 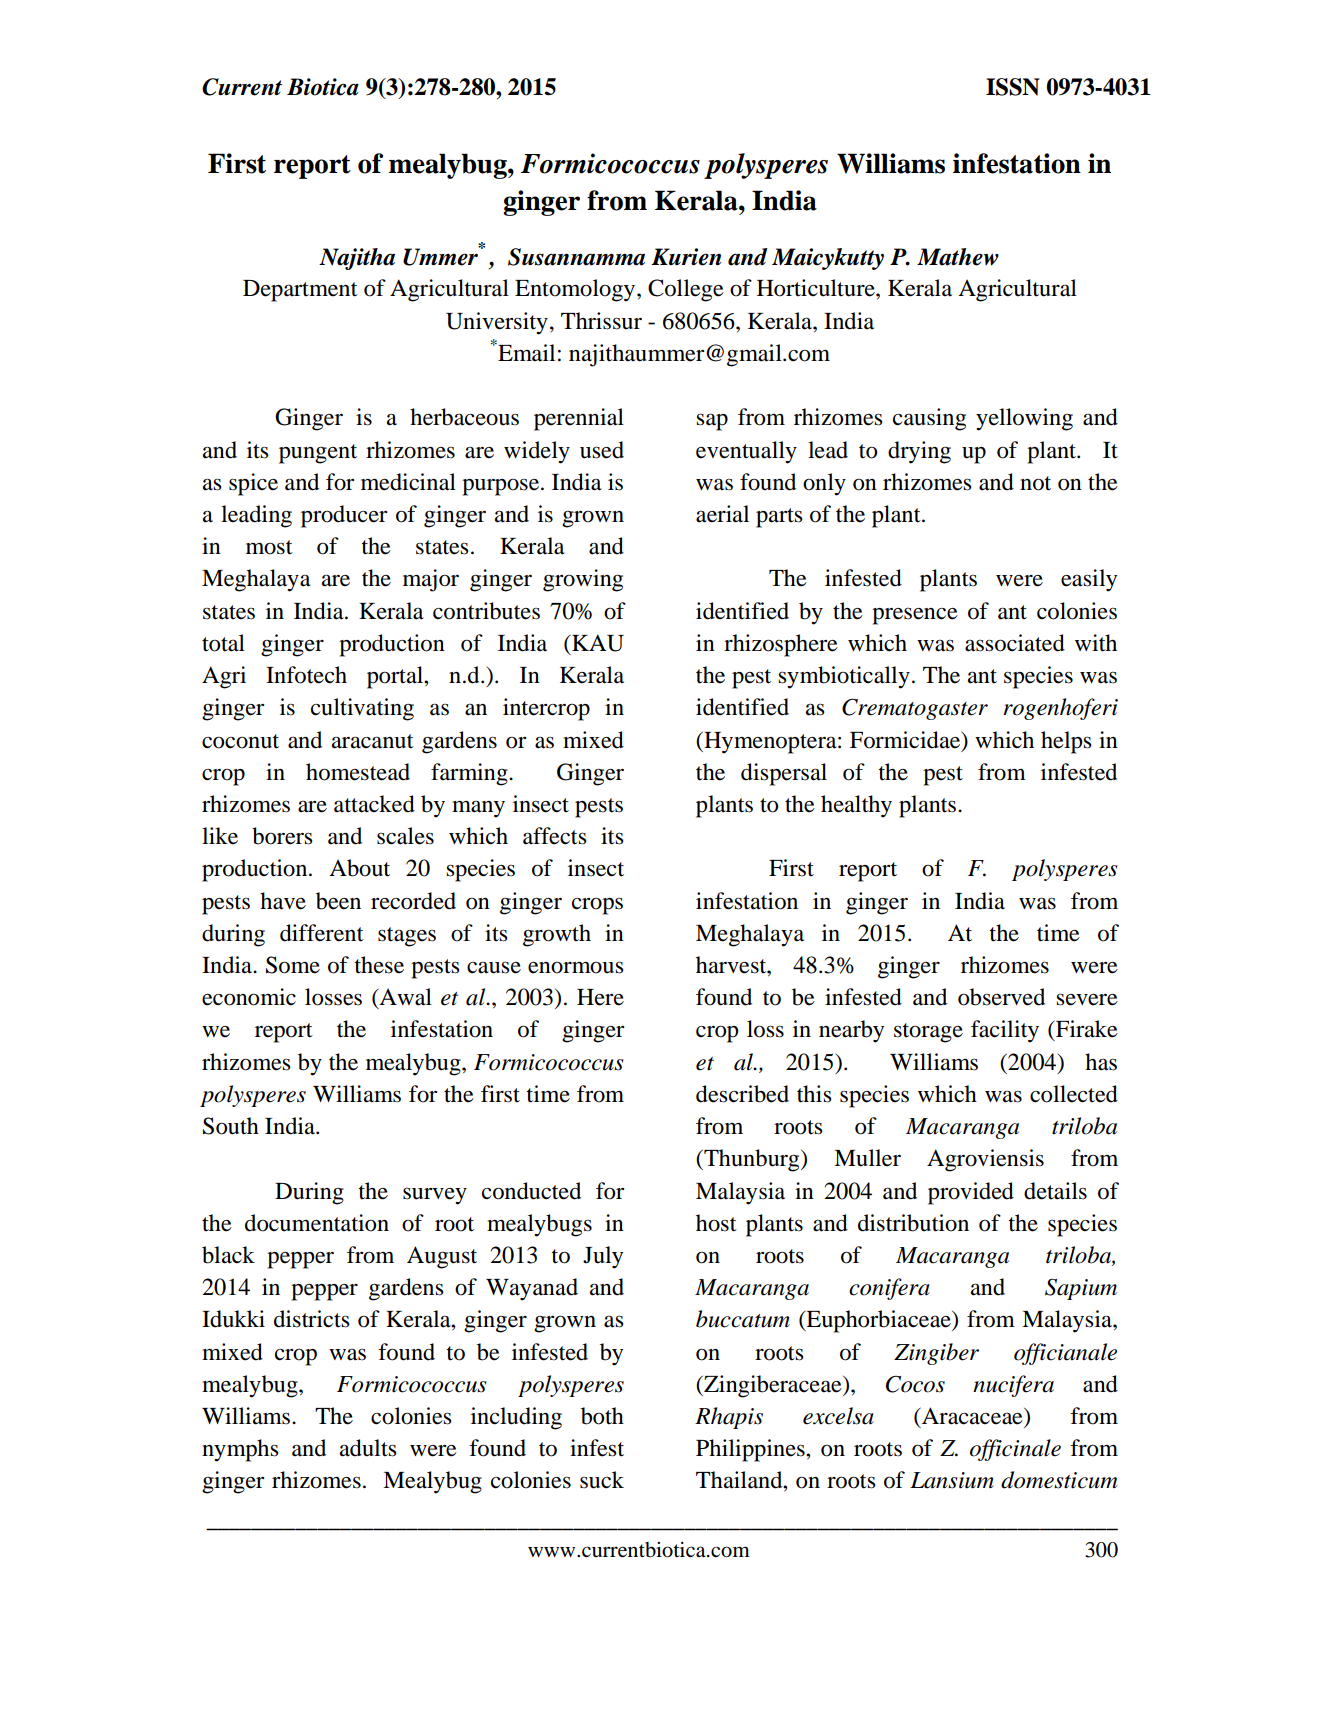 What do you see at coordinates (368, 1448) in the screenshot?
I see `adults` at bounding box center [368, 1448].
